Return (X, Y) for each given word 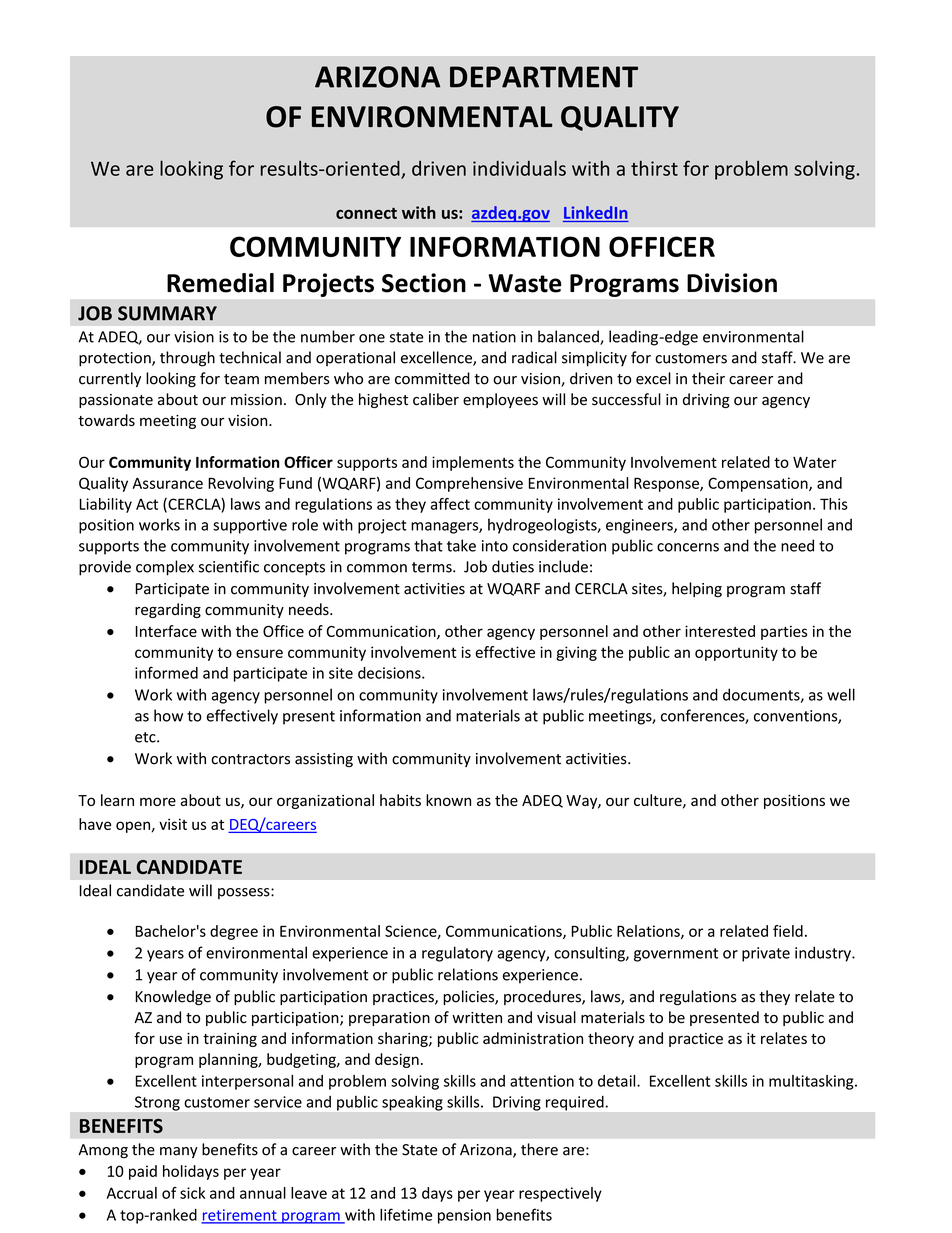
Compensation (759, 484)
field (788, 931)
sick (192, 1193)
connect (366, 213)
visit (173, 824)
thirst (654, 168)
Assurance (167, 483)
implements (473, 463)
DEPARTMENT (544, 77)
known (448, 800)
